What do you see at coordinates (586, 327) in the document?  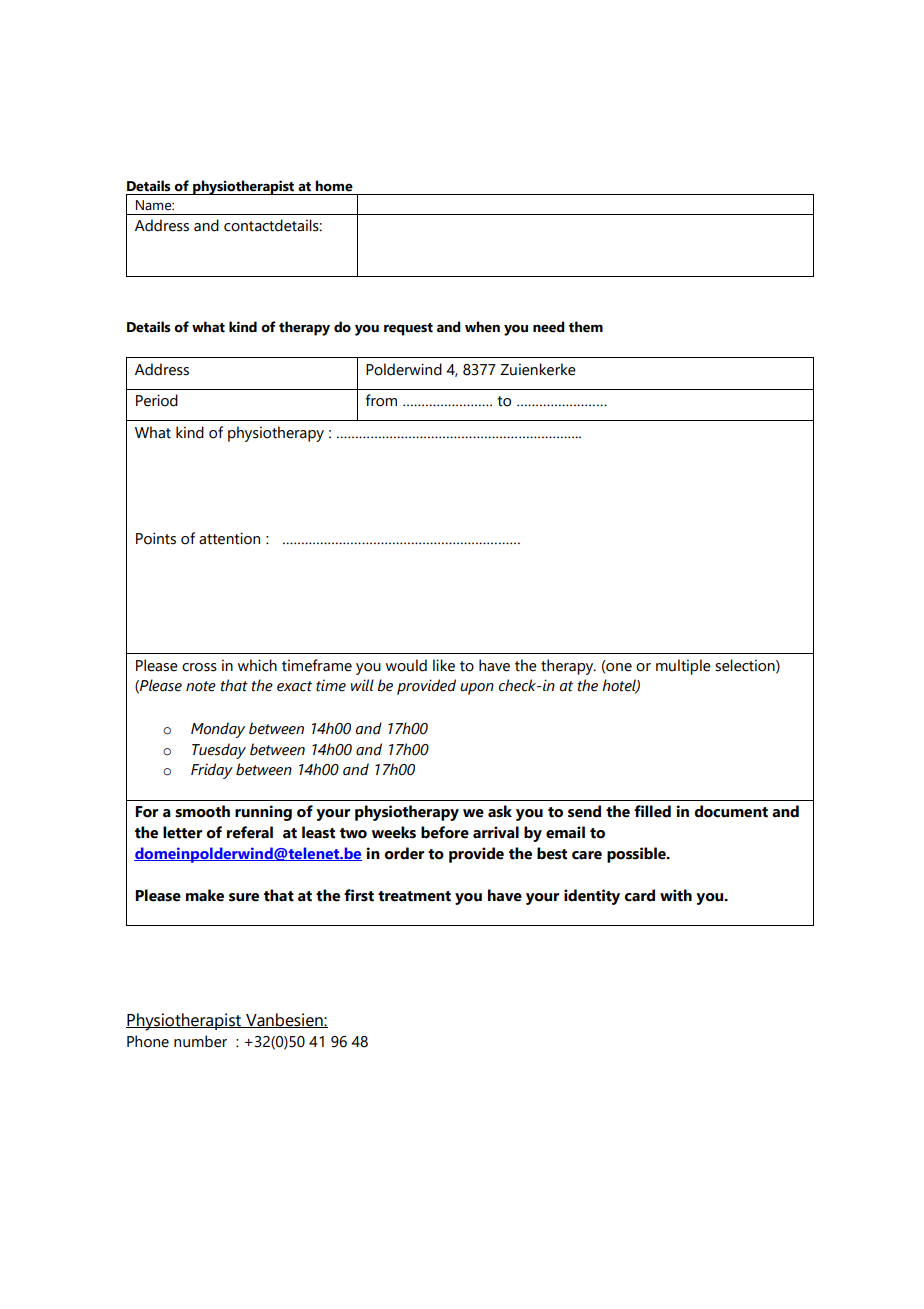 I see `them` at bounding box center [586, 327].
